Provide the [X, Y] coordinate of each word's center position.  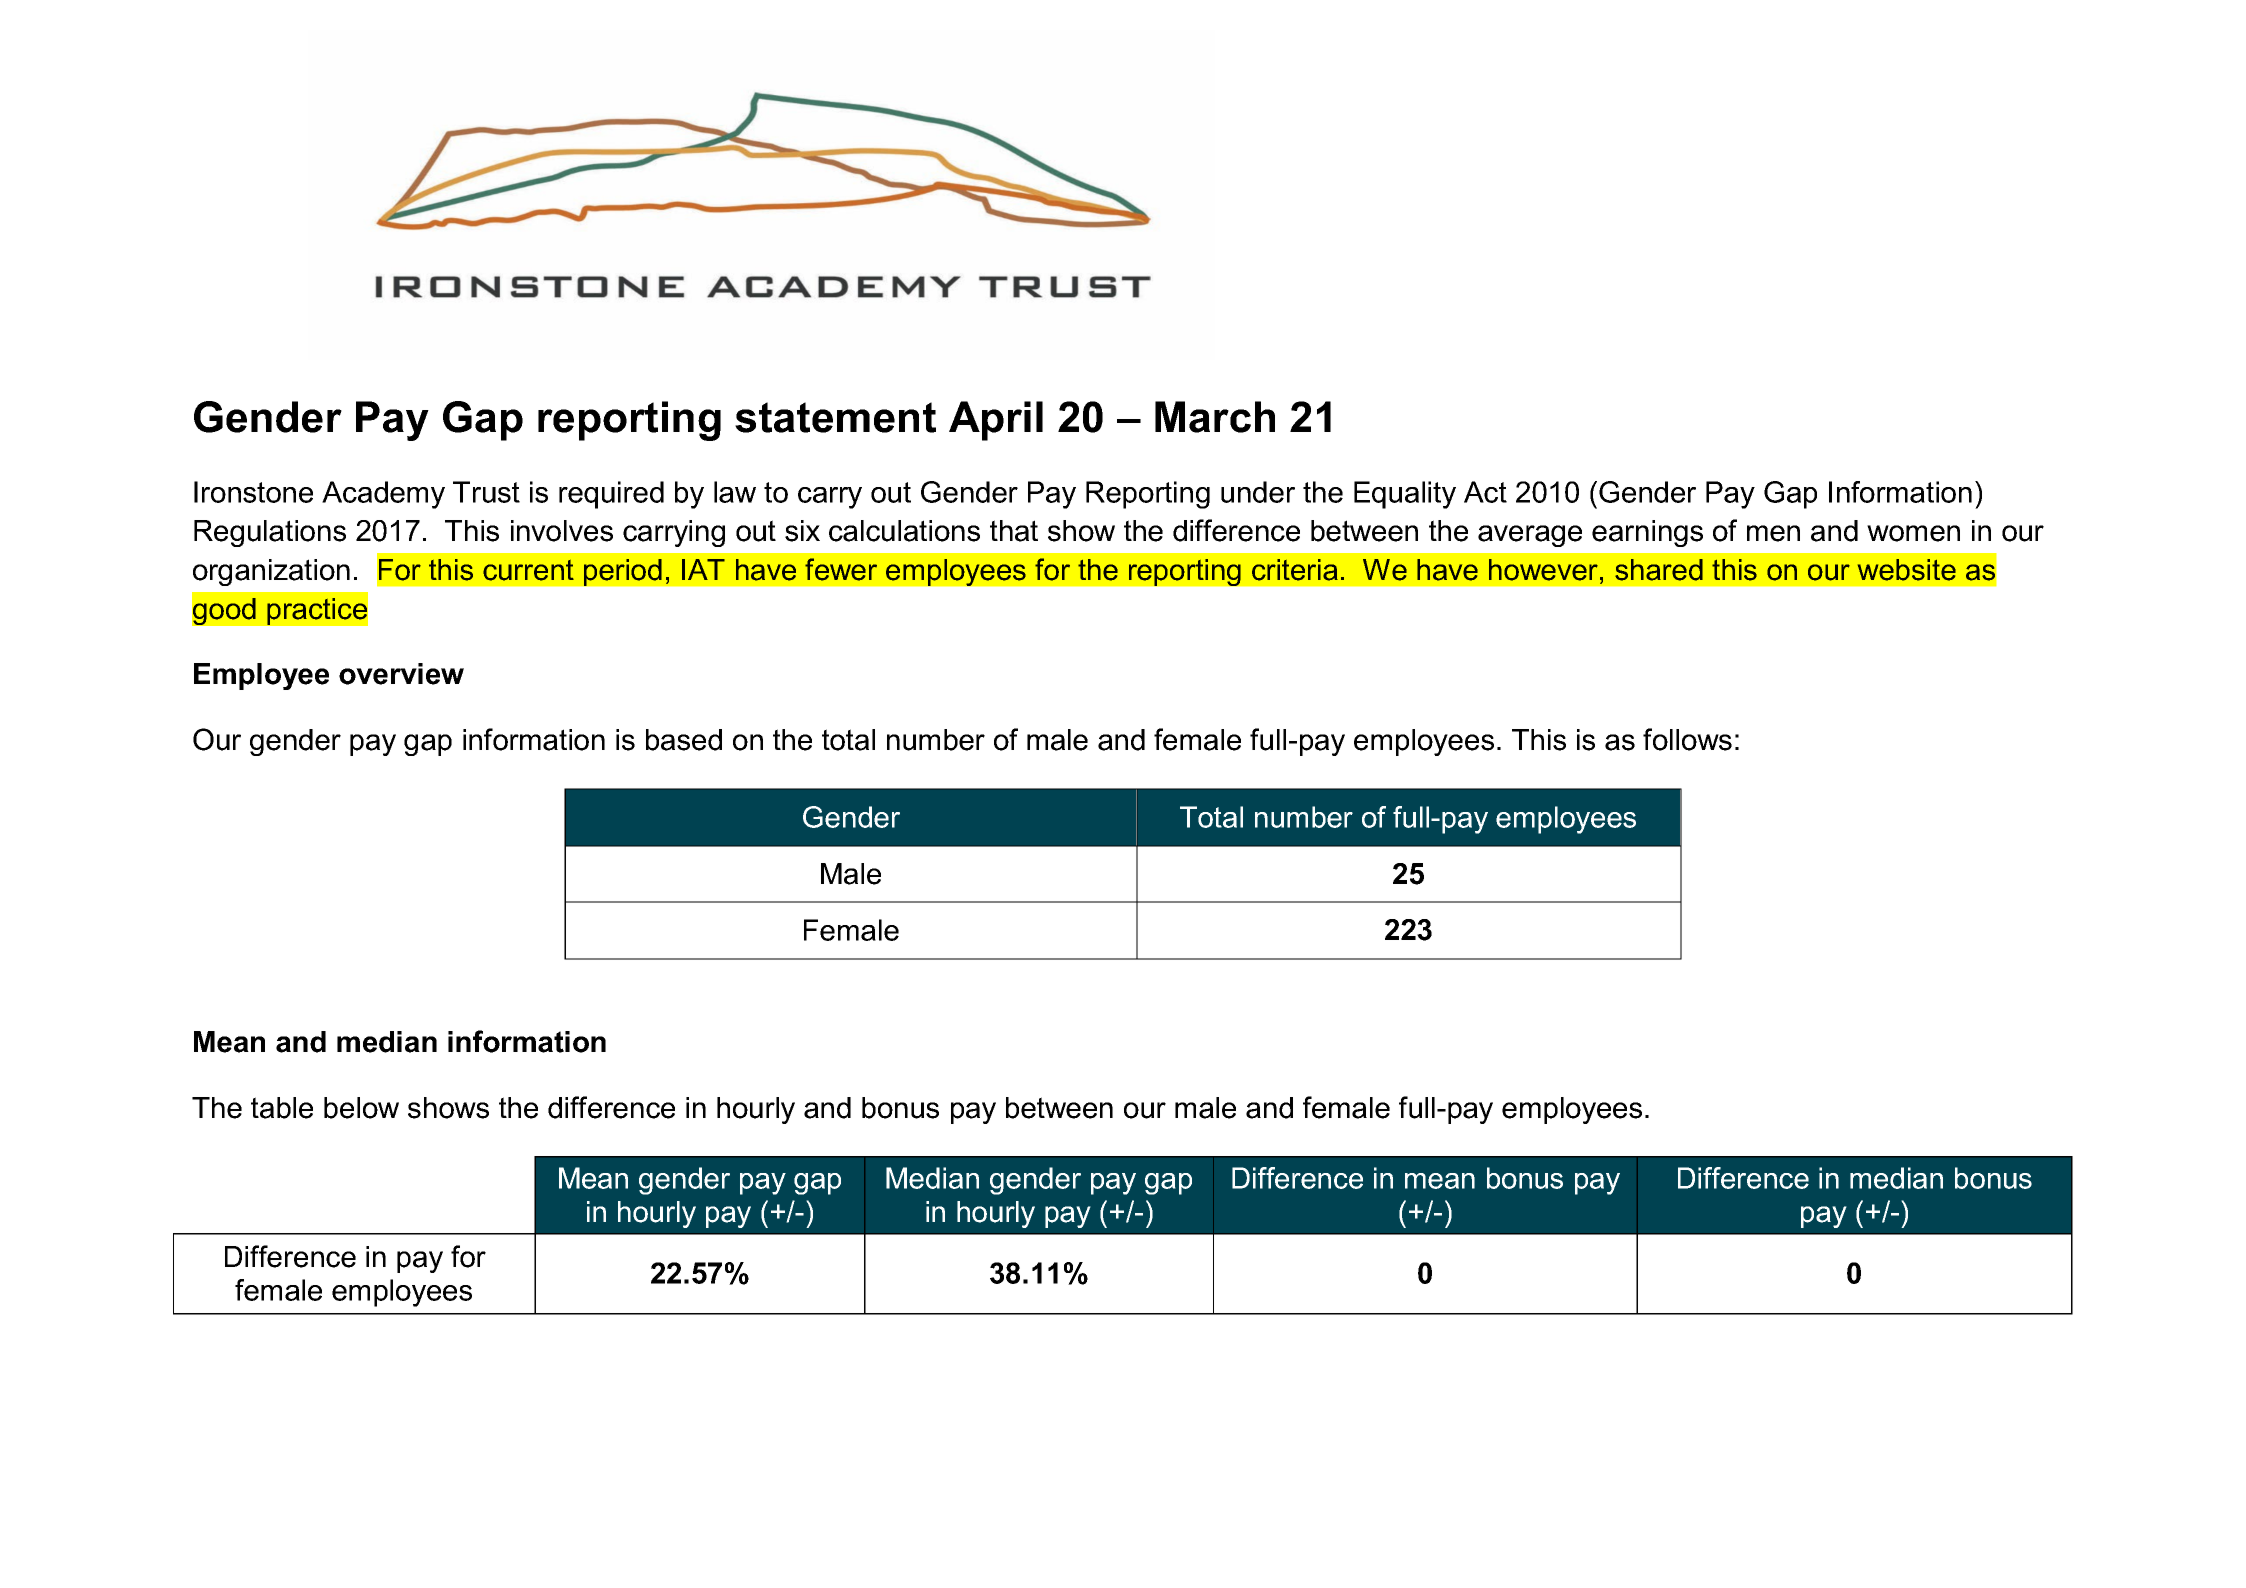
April [996, 421]
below [361, 1108]
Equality [1405, 495]
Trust [486, 492]
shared [1659, 570]
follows [1687, 739]
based [684, 740]
